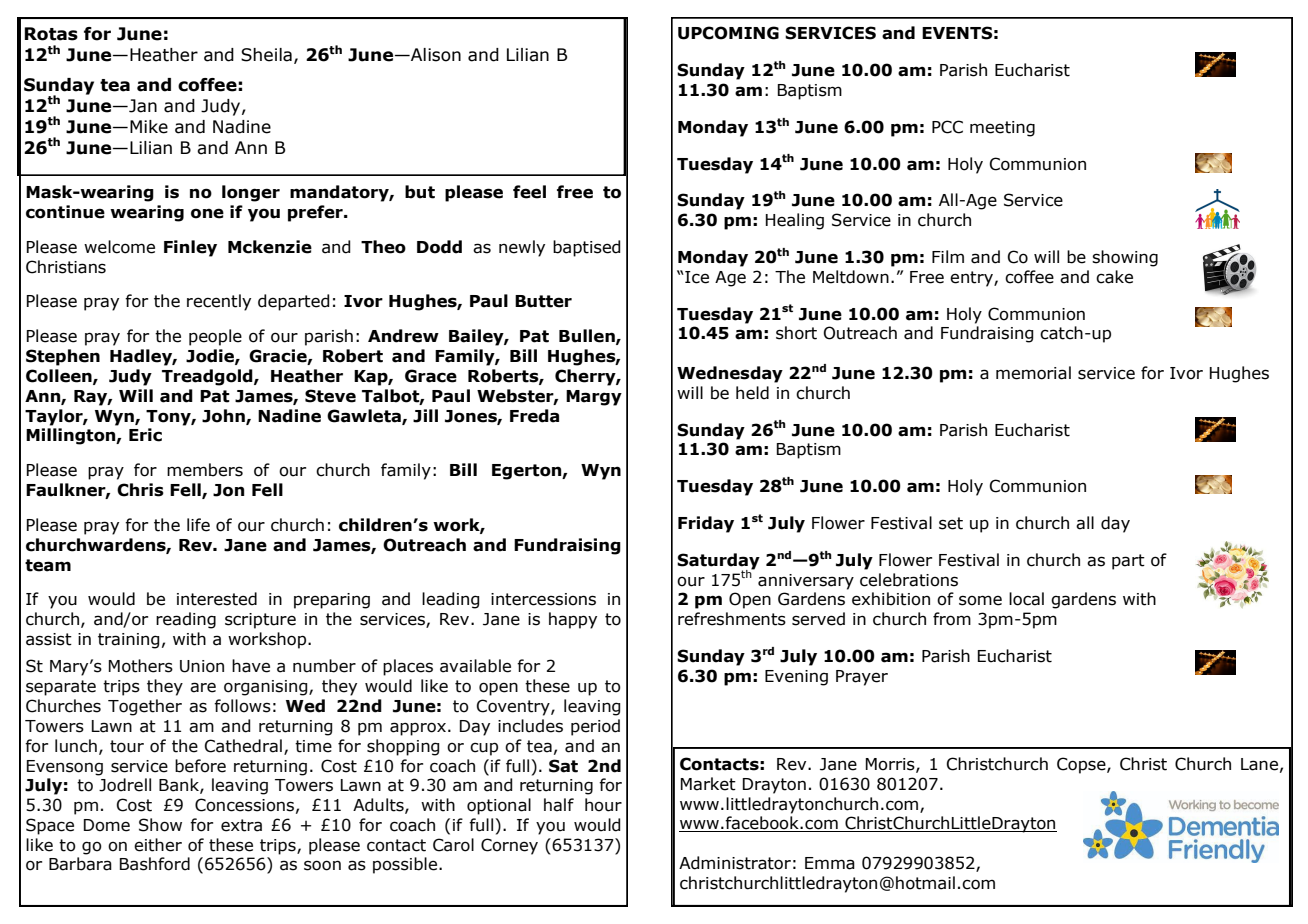  I want to click on Sheila, so click(266, 55).
